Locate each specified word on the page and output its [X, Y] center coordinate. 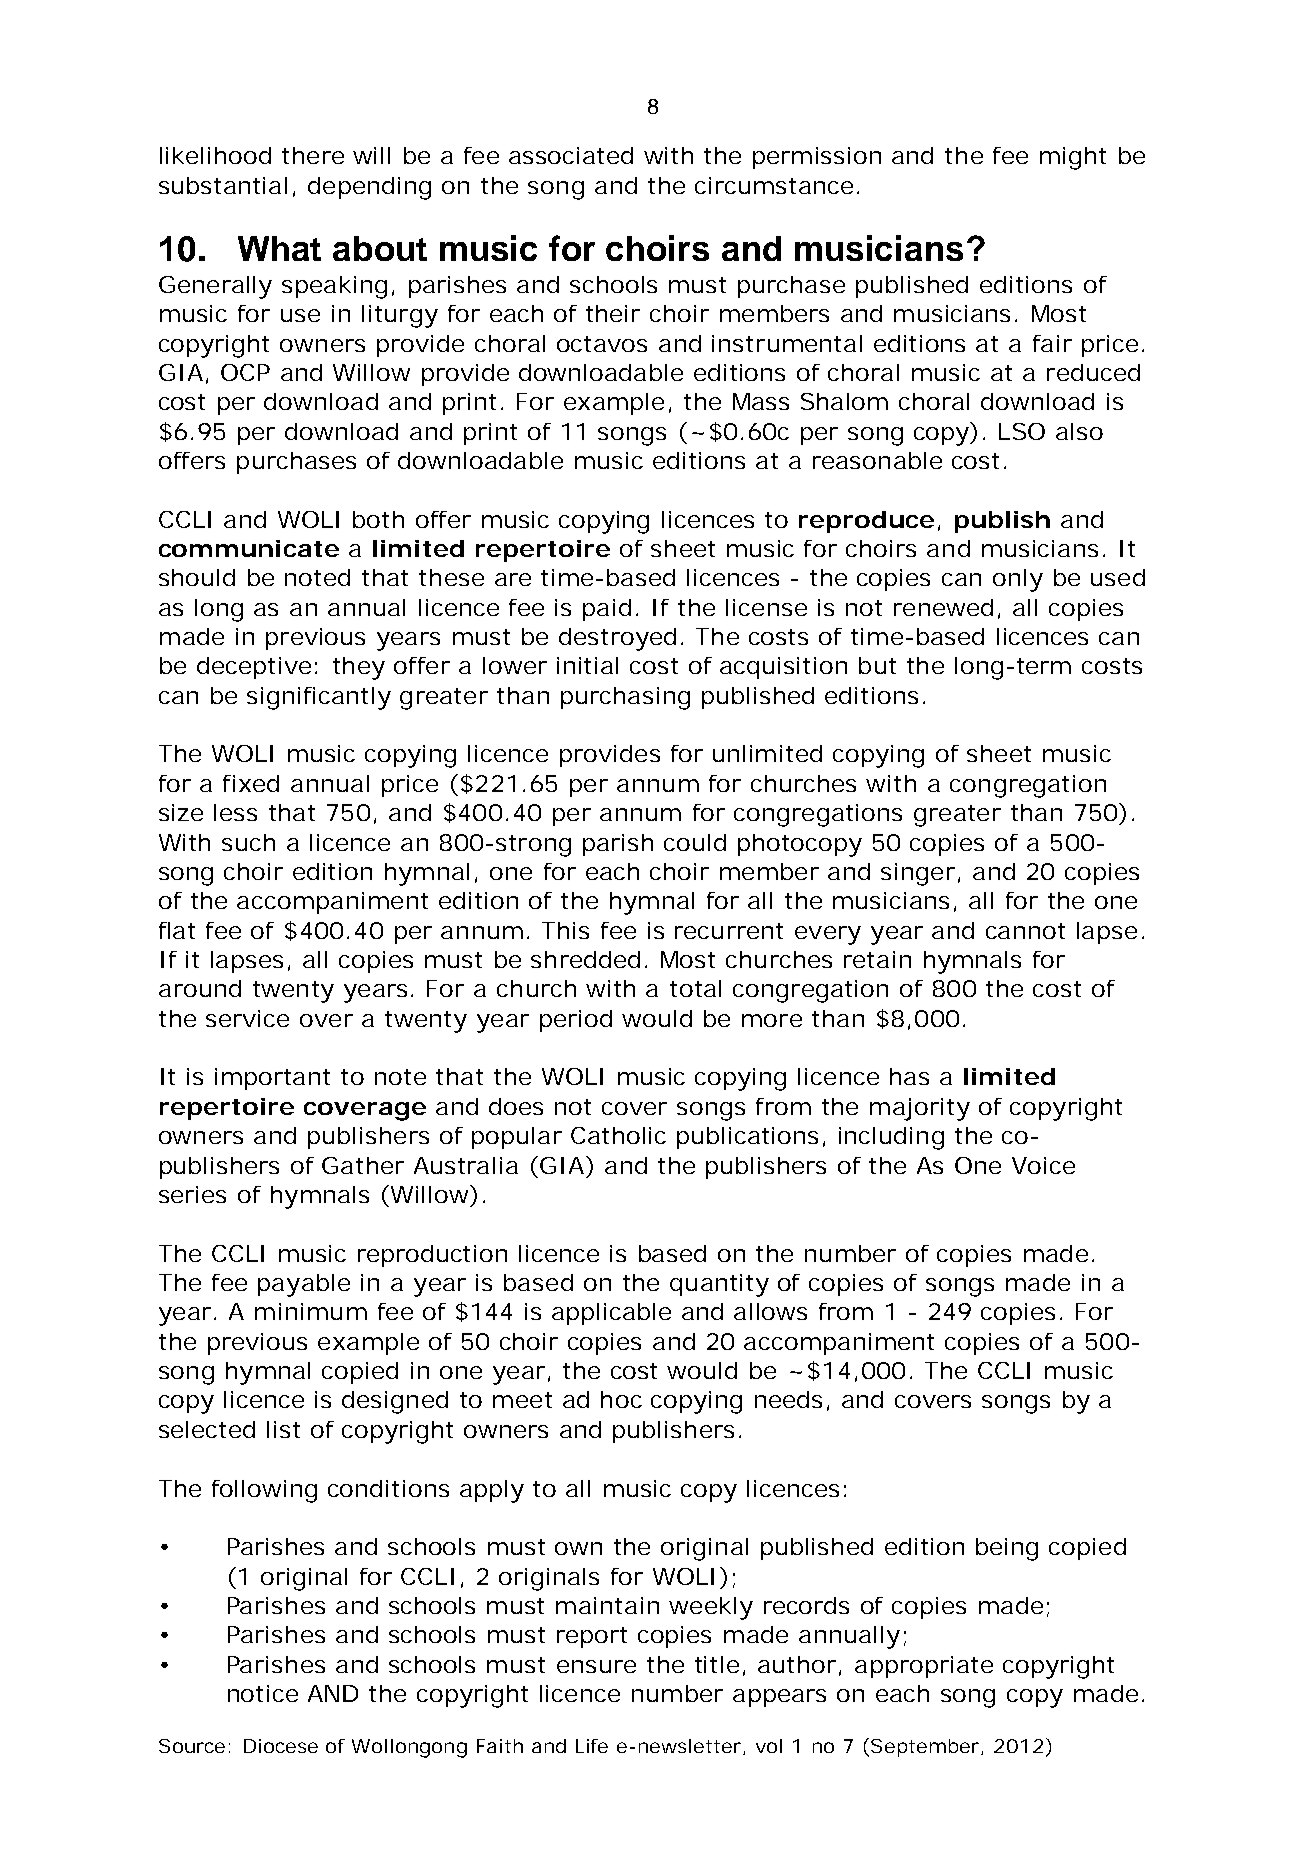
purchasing [625, 698]
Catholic [618, 1135]
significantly [319, 698]
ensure [596, 1666]
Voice [1043, 1165]
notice [263, 1693]
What [279, 248]
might [1073, 158]
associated [571, 155]
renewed [943, 607]
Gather [363, 1165]
